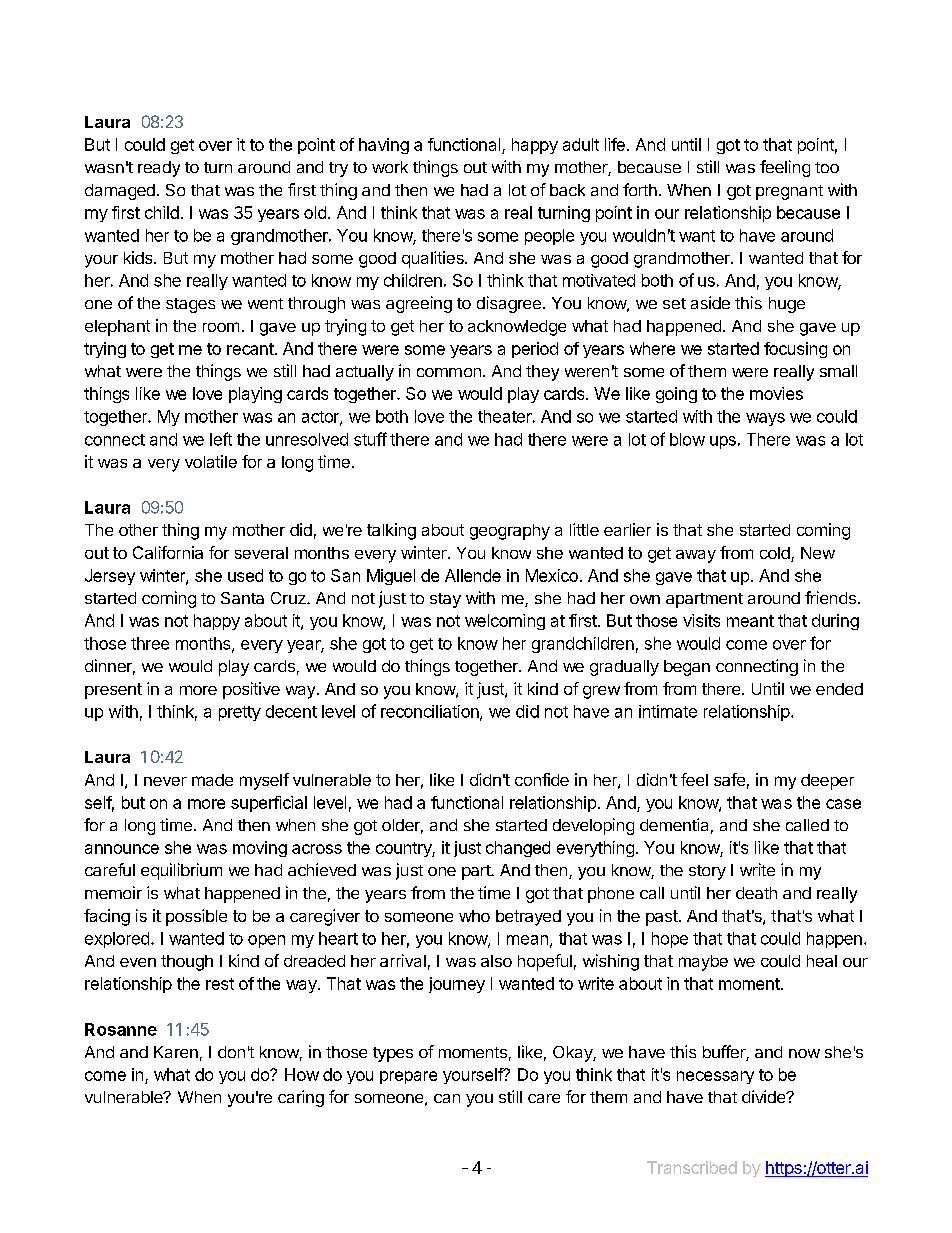 The height and width of the image is (1233, 952). Describe the element at coordinates (390, 167) in the image. I see `work` at that location.
